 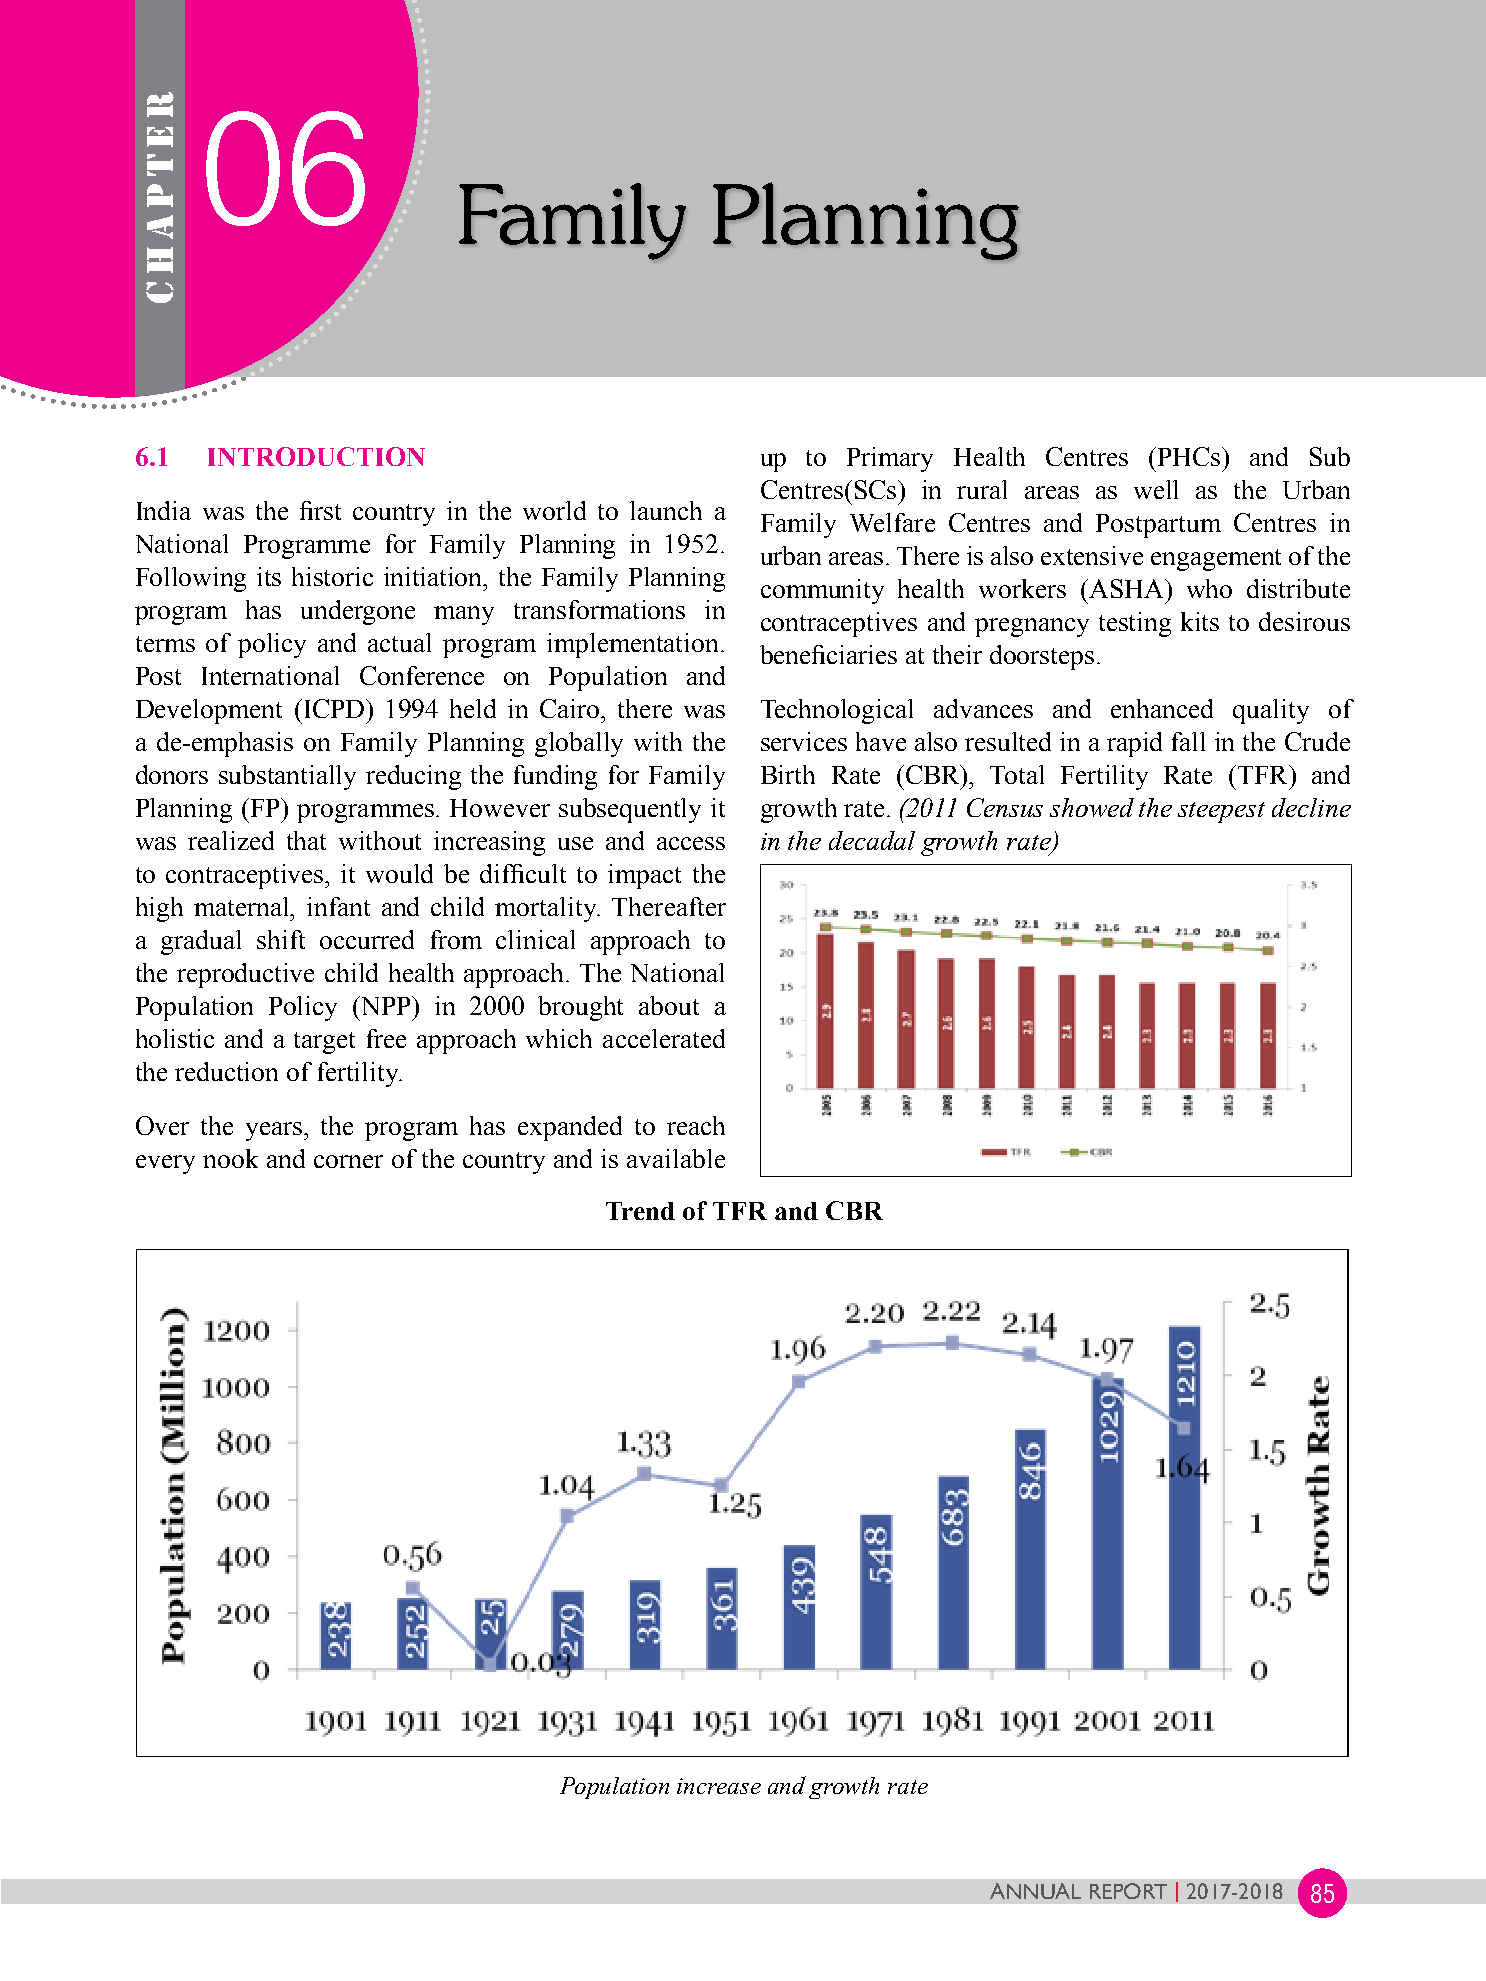 I want to click on available, so click(x=676, y=1158).
